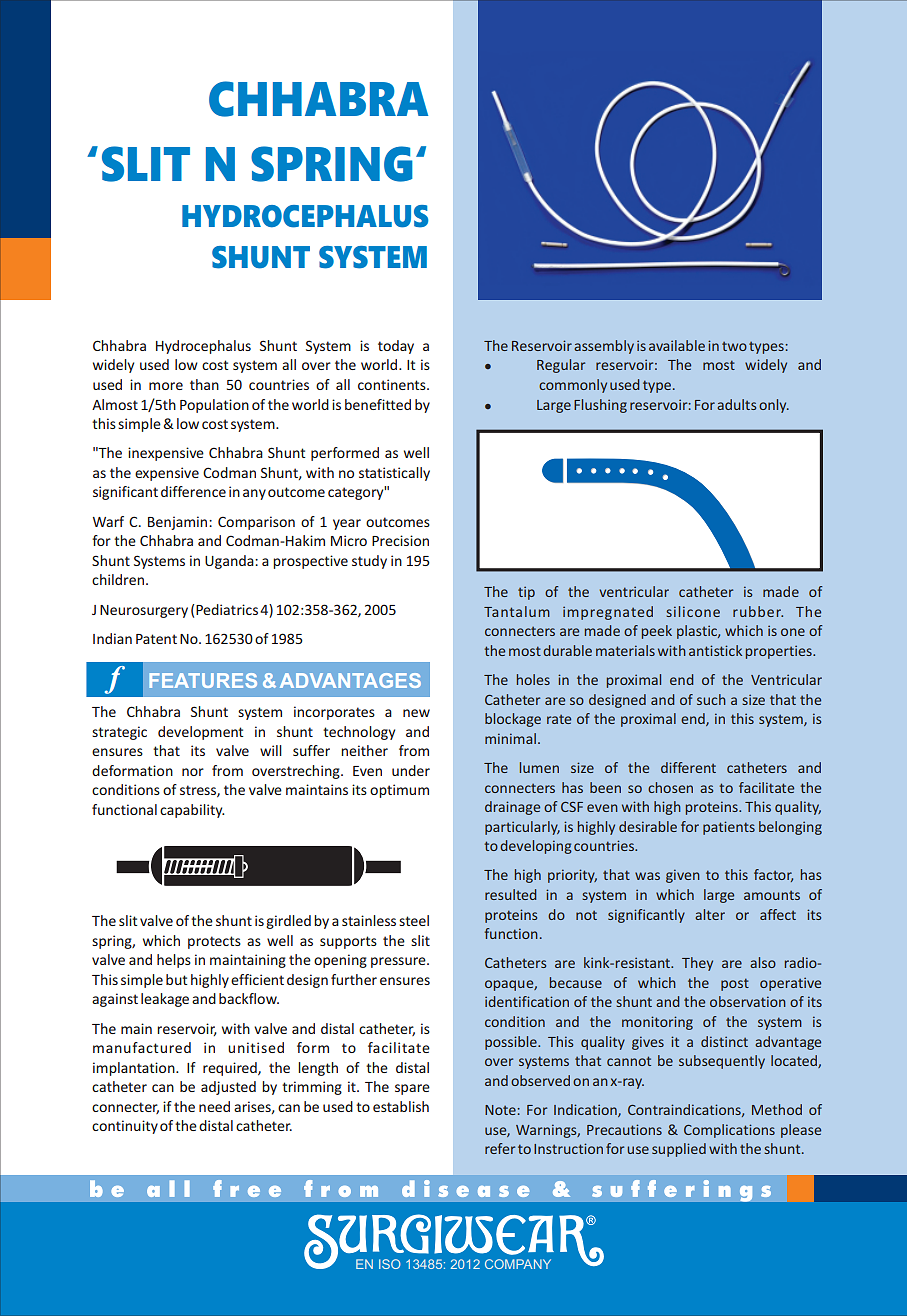 The height and width of the page is (1316, 907). Describe the element at coordinates (512, 808) in the page. I see `drainage` at that location.
